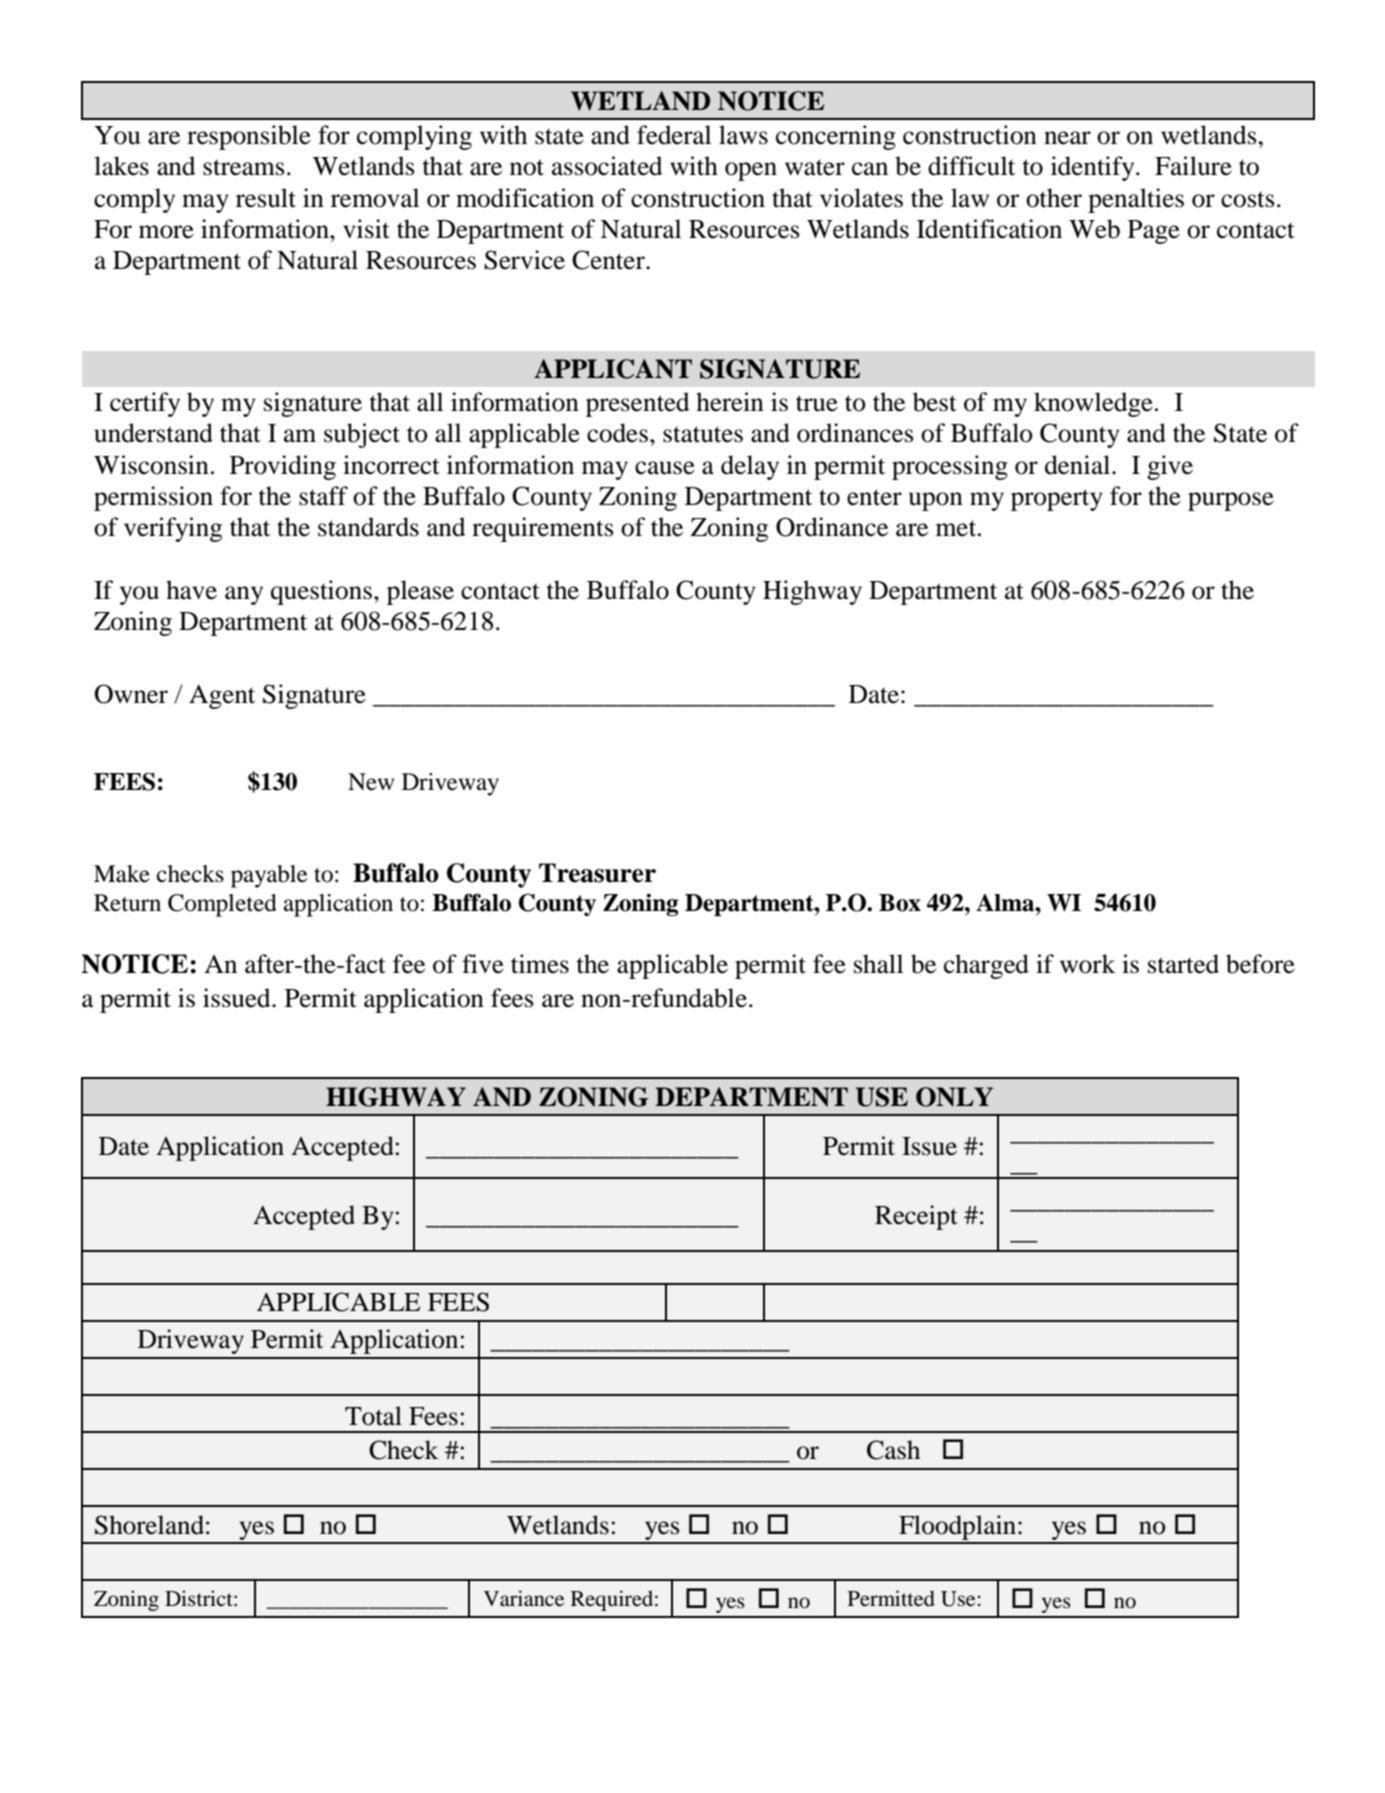 The width and height of the image is (1385, 1793). Describe the element at coordinates (597, 873) in the image. I see `Treasurer` at that location.
